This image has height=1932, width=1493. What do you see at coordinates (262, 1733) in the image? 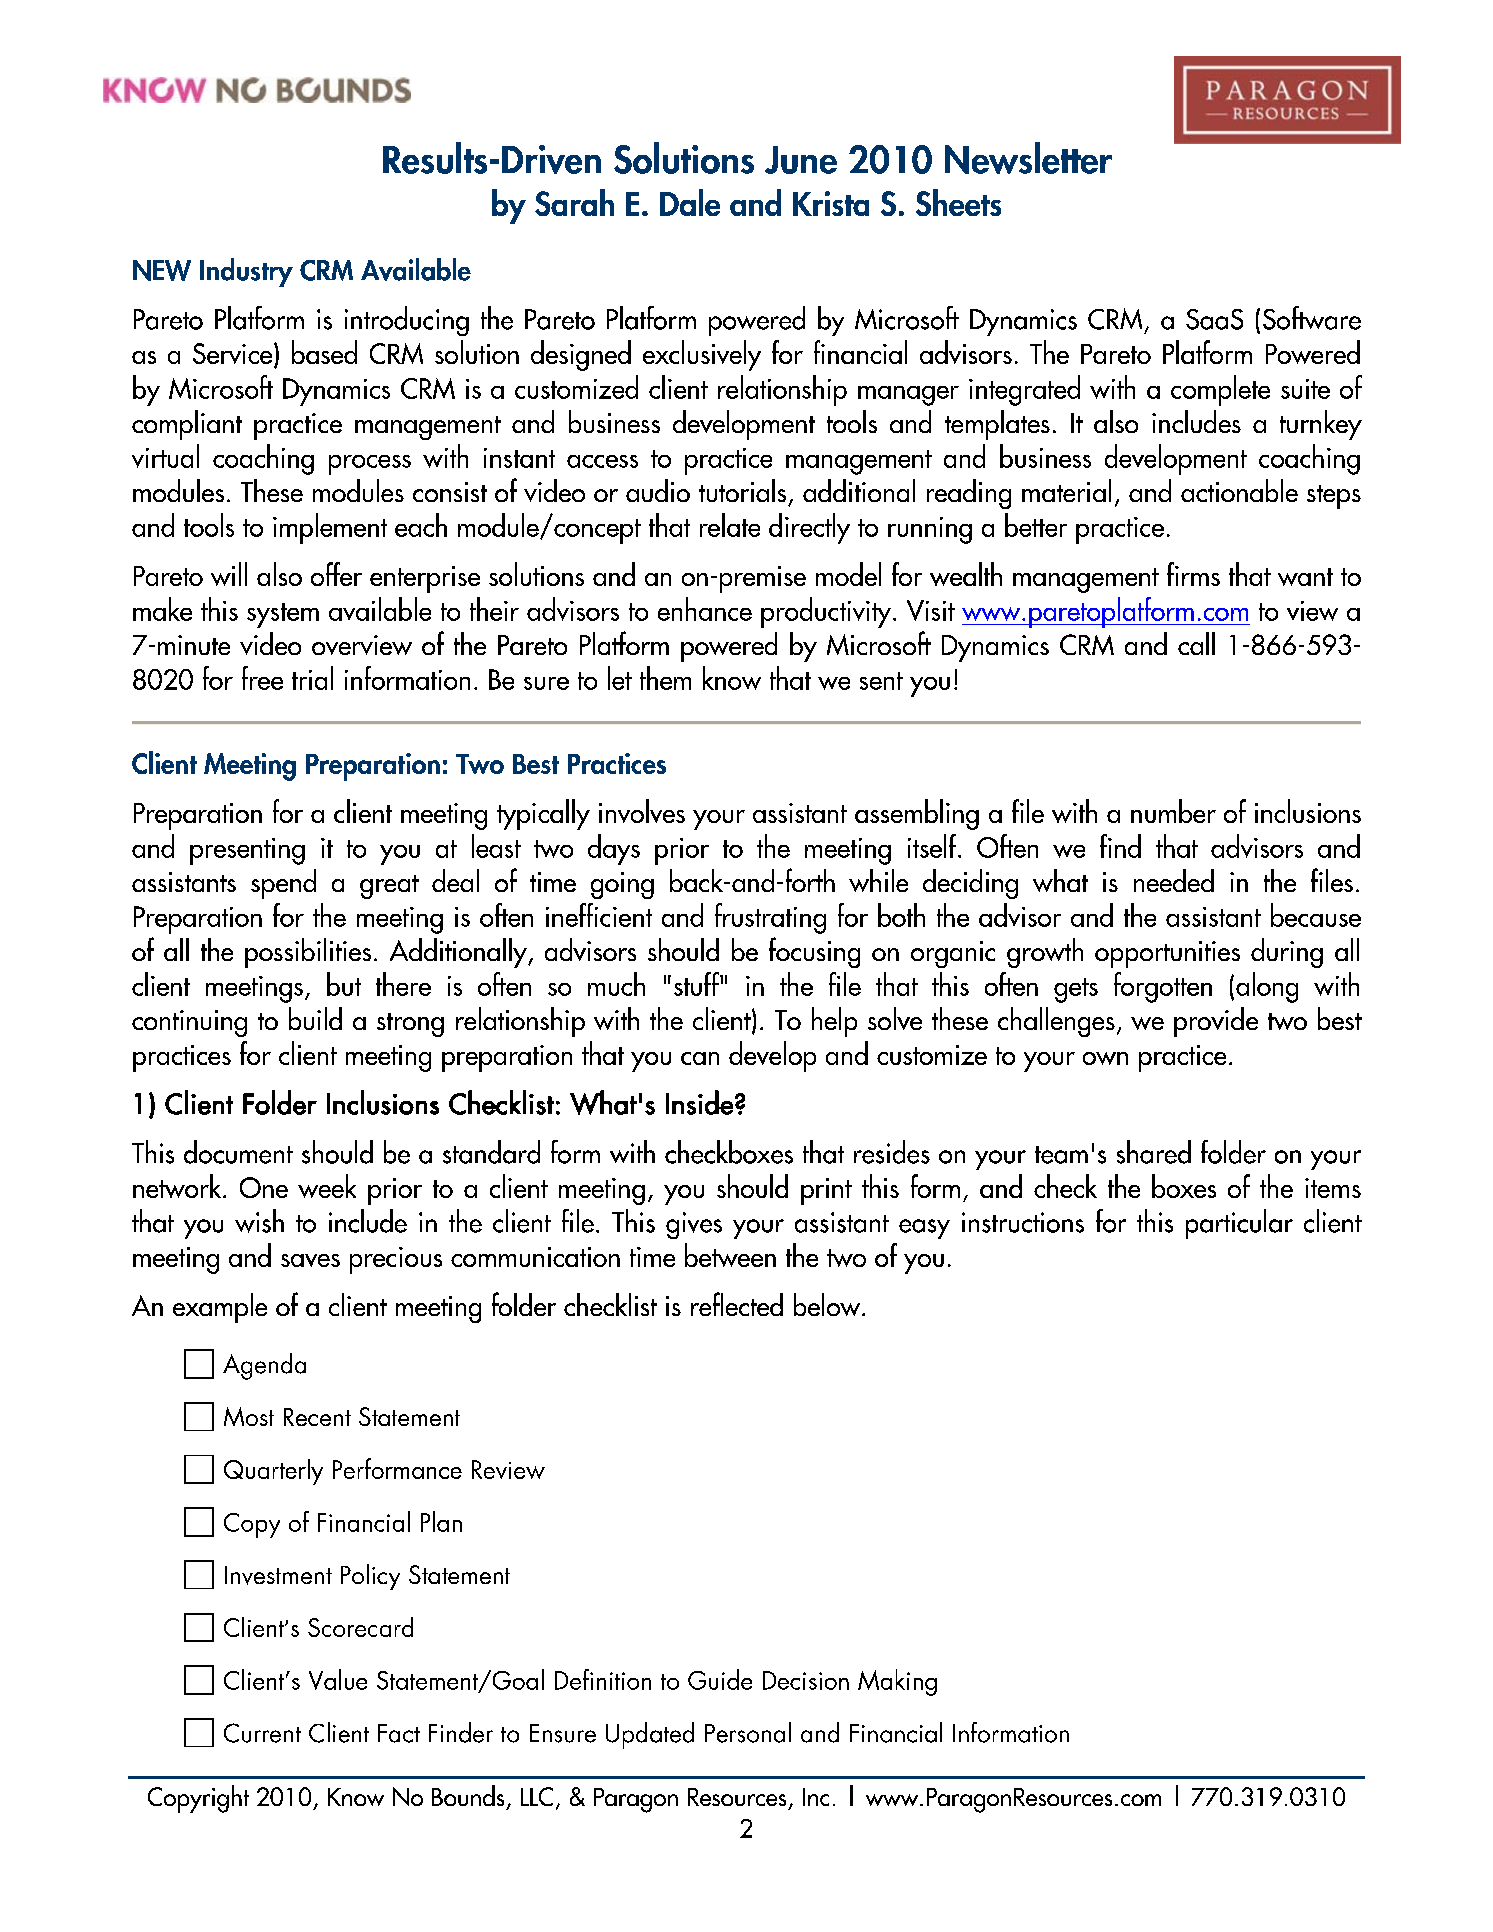
I see `Current` at bounding box center [262, 1733].
